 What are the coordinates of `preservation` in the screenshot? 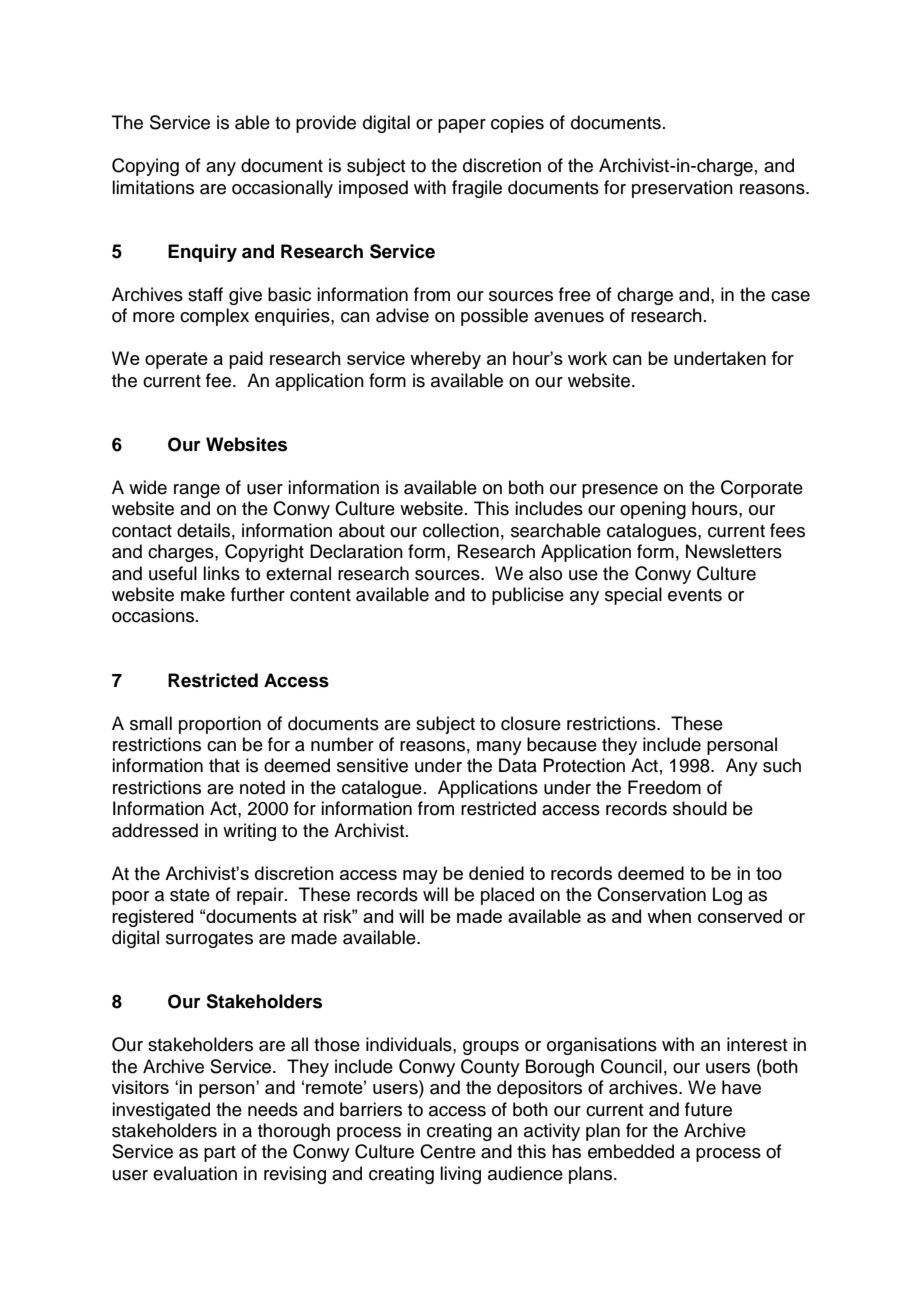 It's located at (682, 189).
